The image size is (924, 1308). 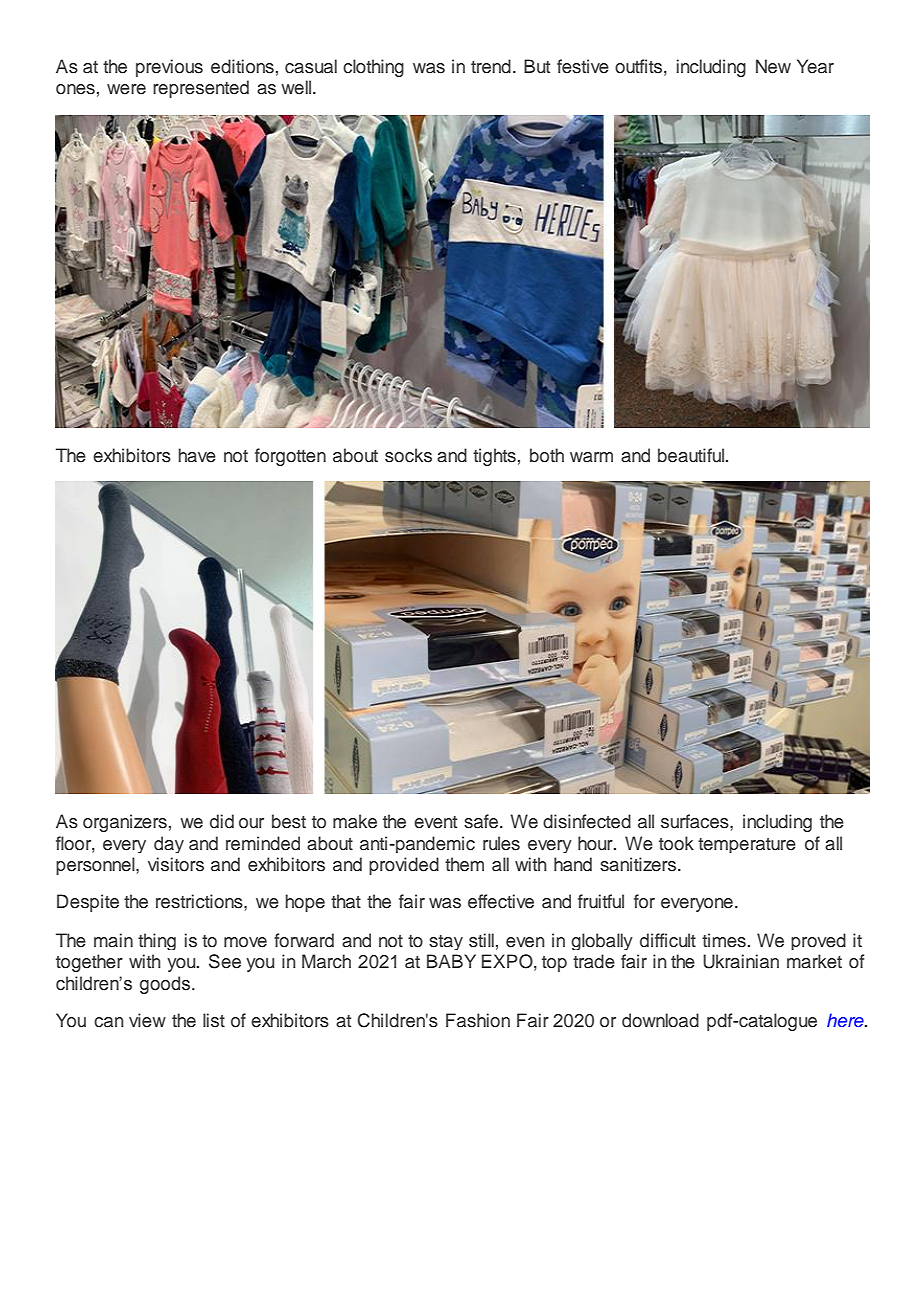 I want to click on Ukrainian, so click(x=741, y=961).
